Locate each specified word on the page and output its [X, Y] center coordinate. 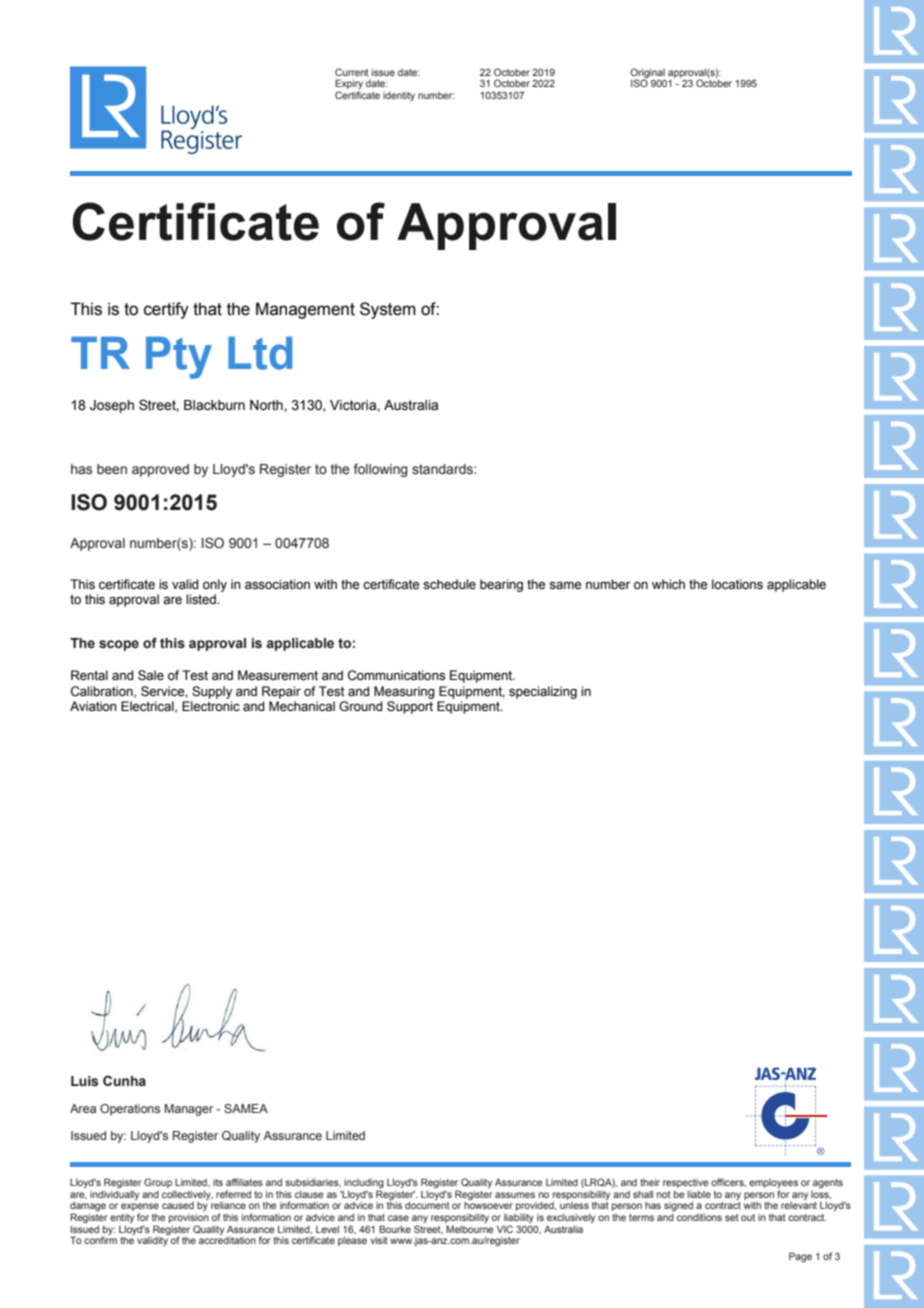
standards [443, 469]
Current [352, 72]
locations [737, 584]
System [388, 310]
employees [773, 1185]
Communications [396, 675]
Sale [151, 675]
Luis [84, 1081]
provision [189, 1218]
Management [305, 310]
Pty [179, 358]
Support [410, 706]
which [668, 584]
